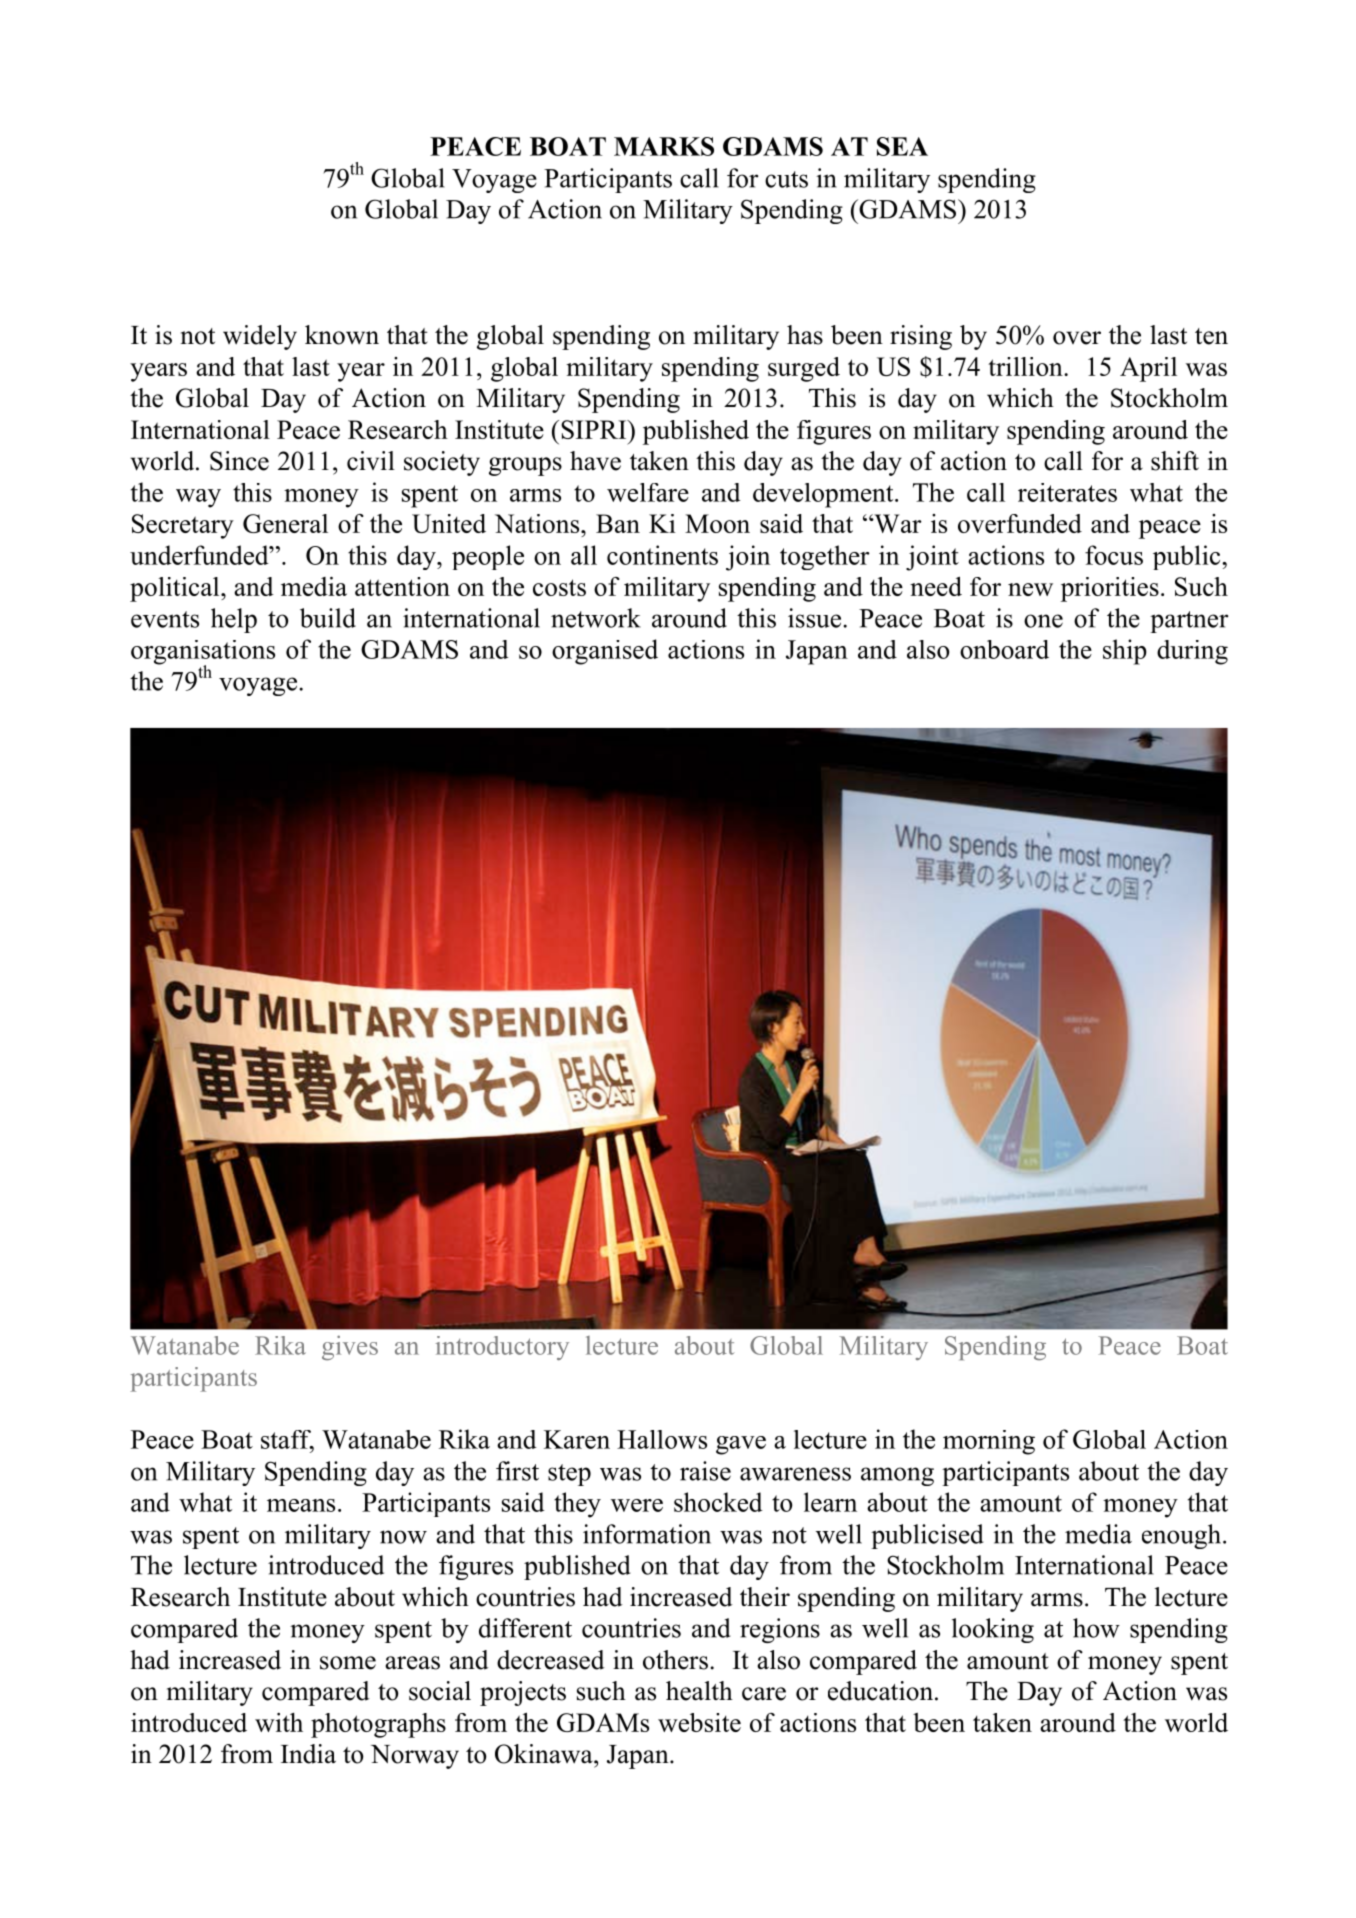 The image size is (1356, 1918). I want to click on MARKS, so click(664, 146).
